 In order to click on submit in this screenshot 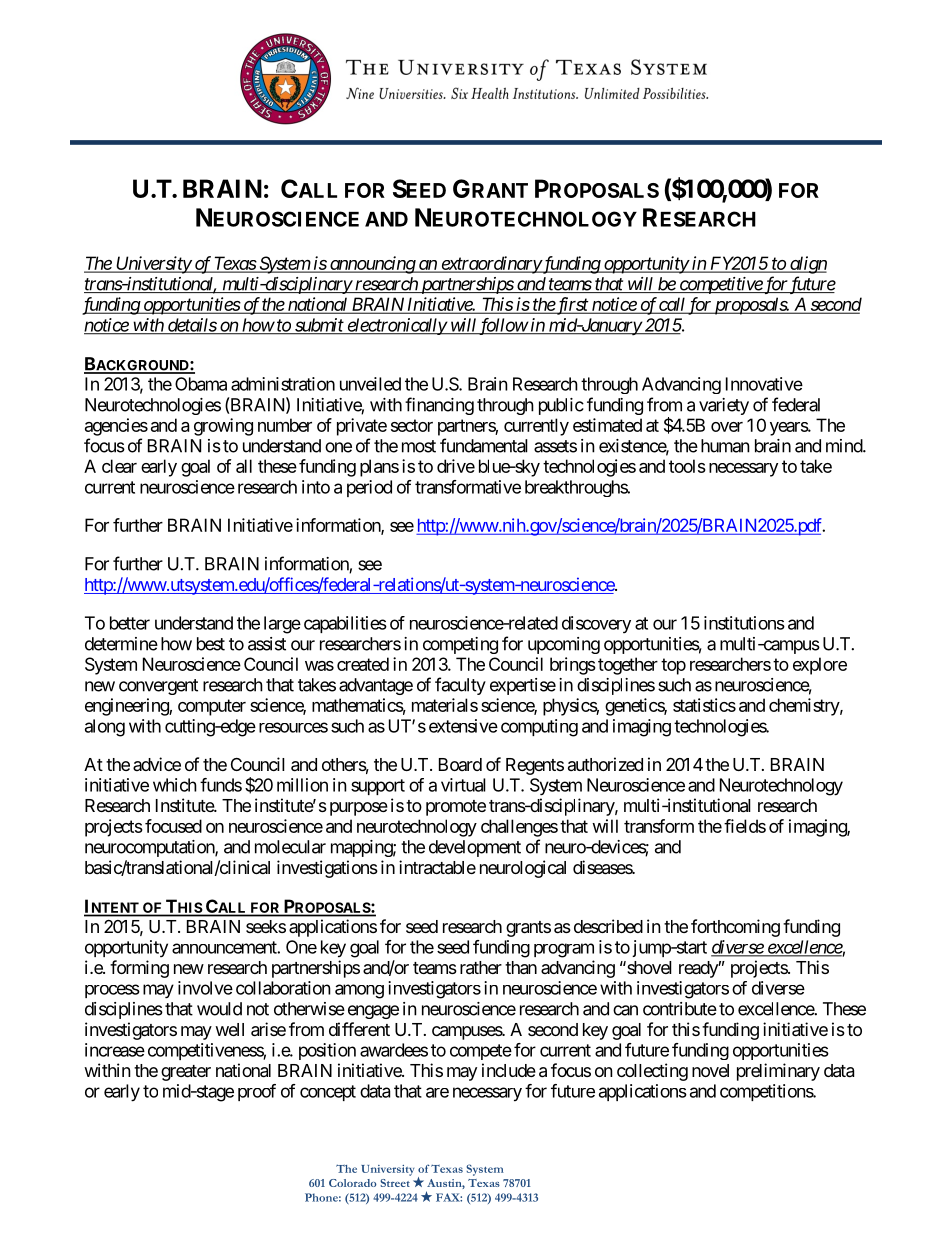, I will do `click(319, 326)`.
